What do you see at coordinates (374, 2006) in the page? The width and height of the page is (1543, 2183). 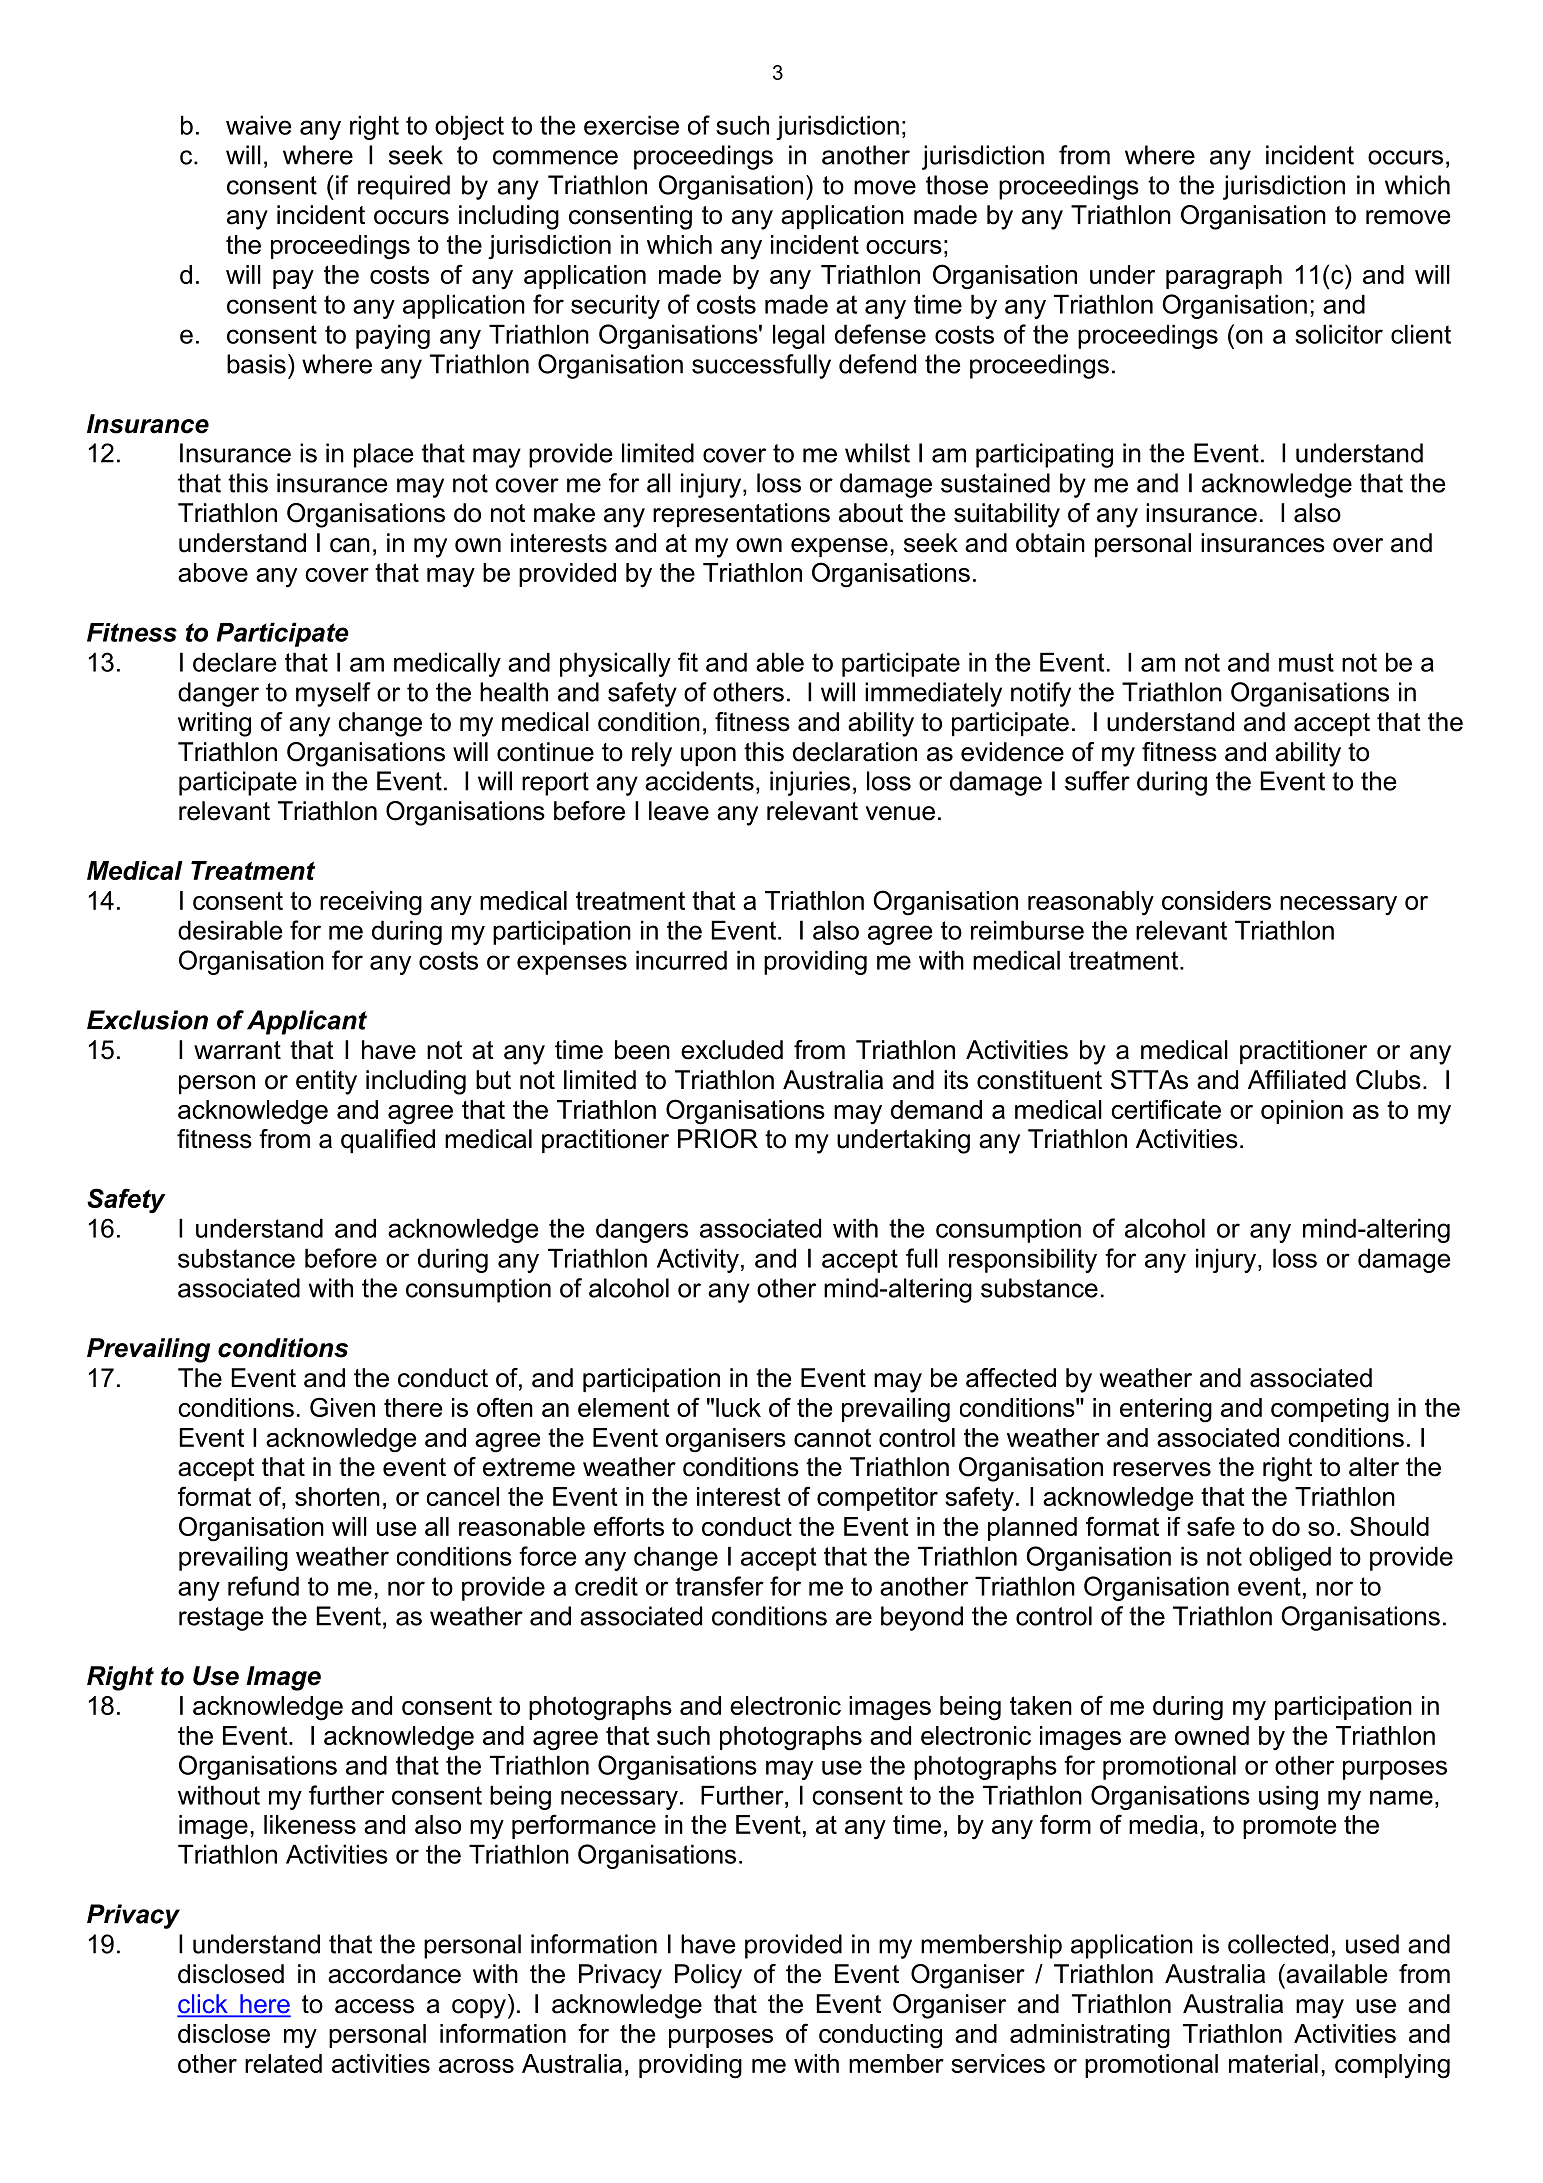 I see `access` at bounding box center [374, 2006].
